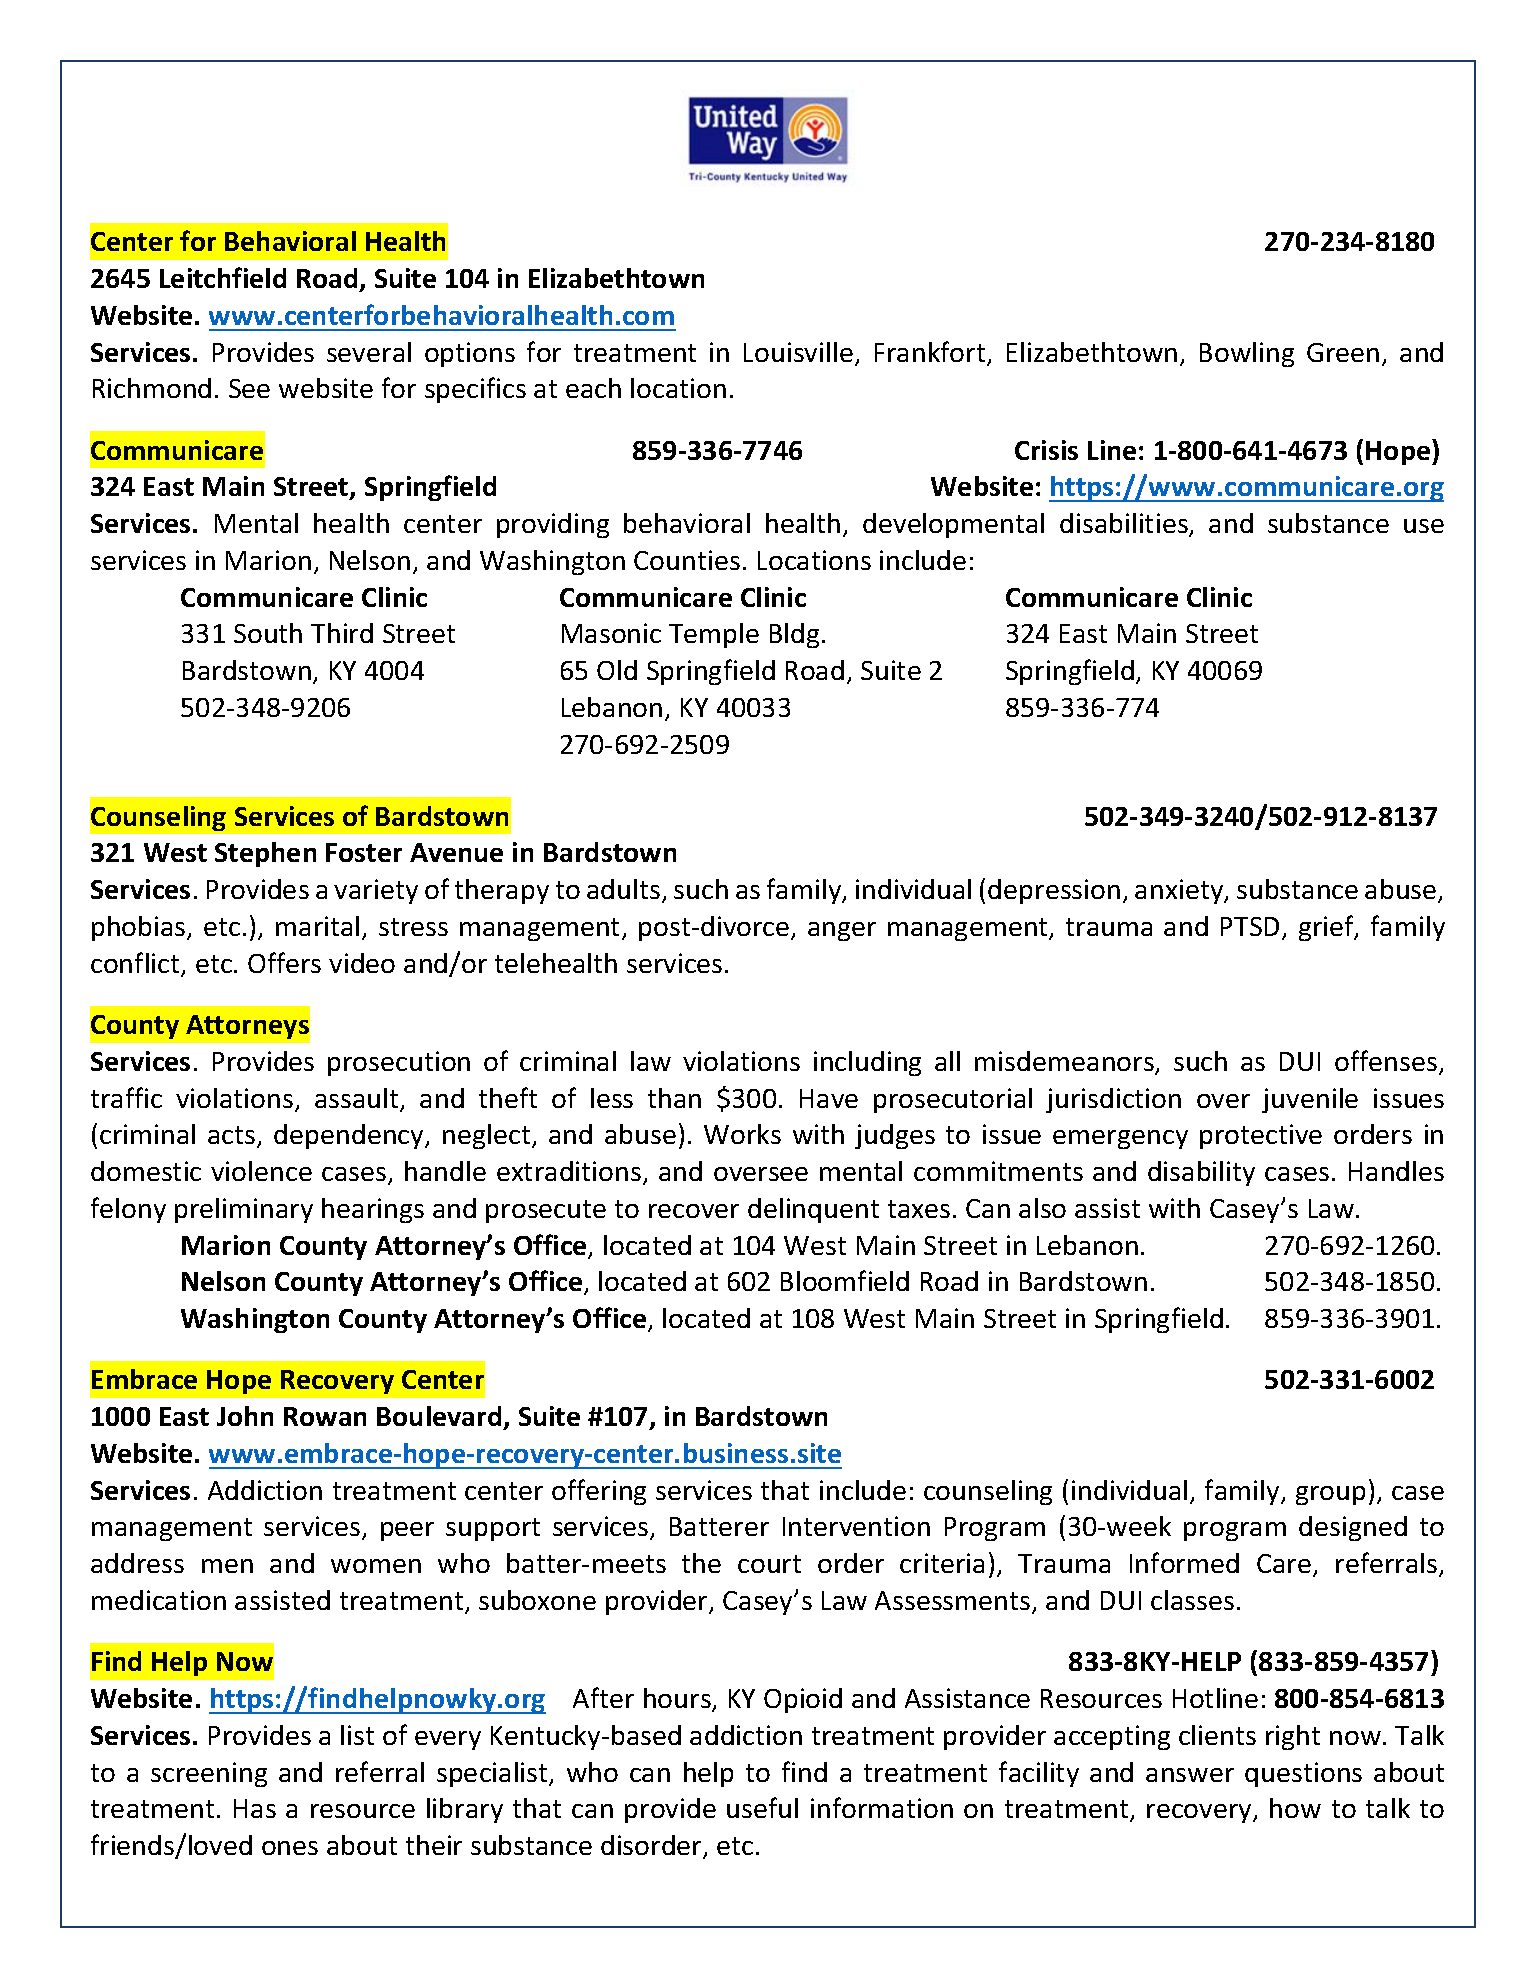 The image size is (1536, 1988). Describe the element at coordinates (1180, 891) in the document. I see `anxiety` at that location.
